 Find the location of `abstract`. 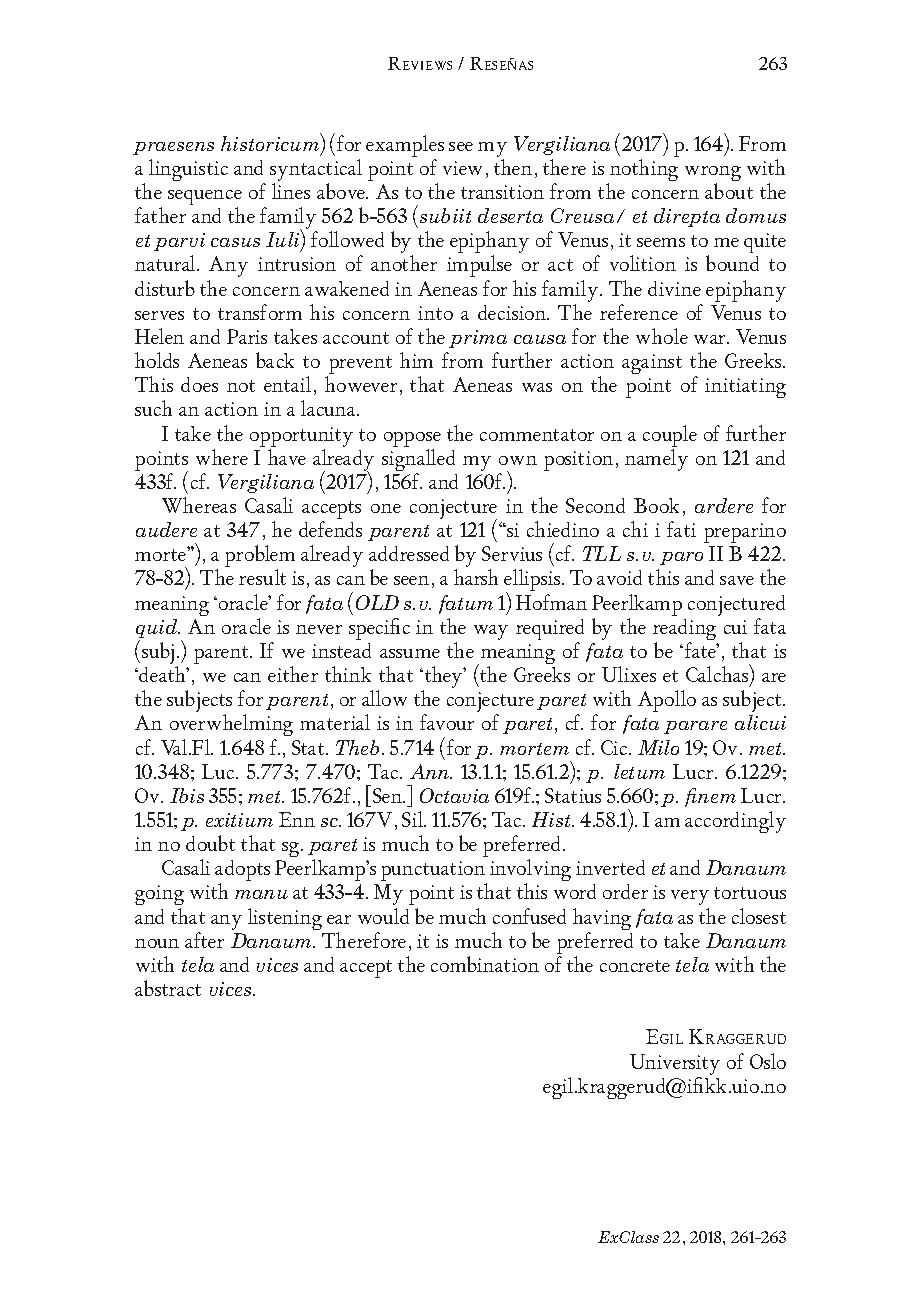

abstract is located at coordinates (168, 988).
